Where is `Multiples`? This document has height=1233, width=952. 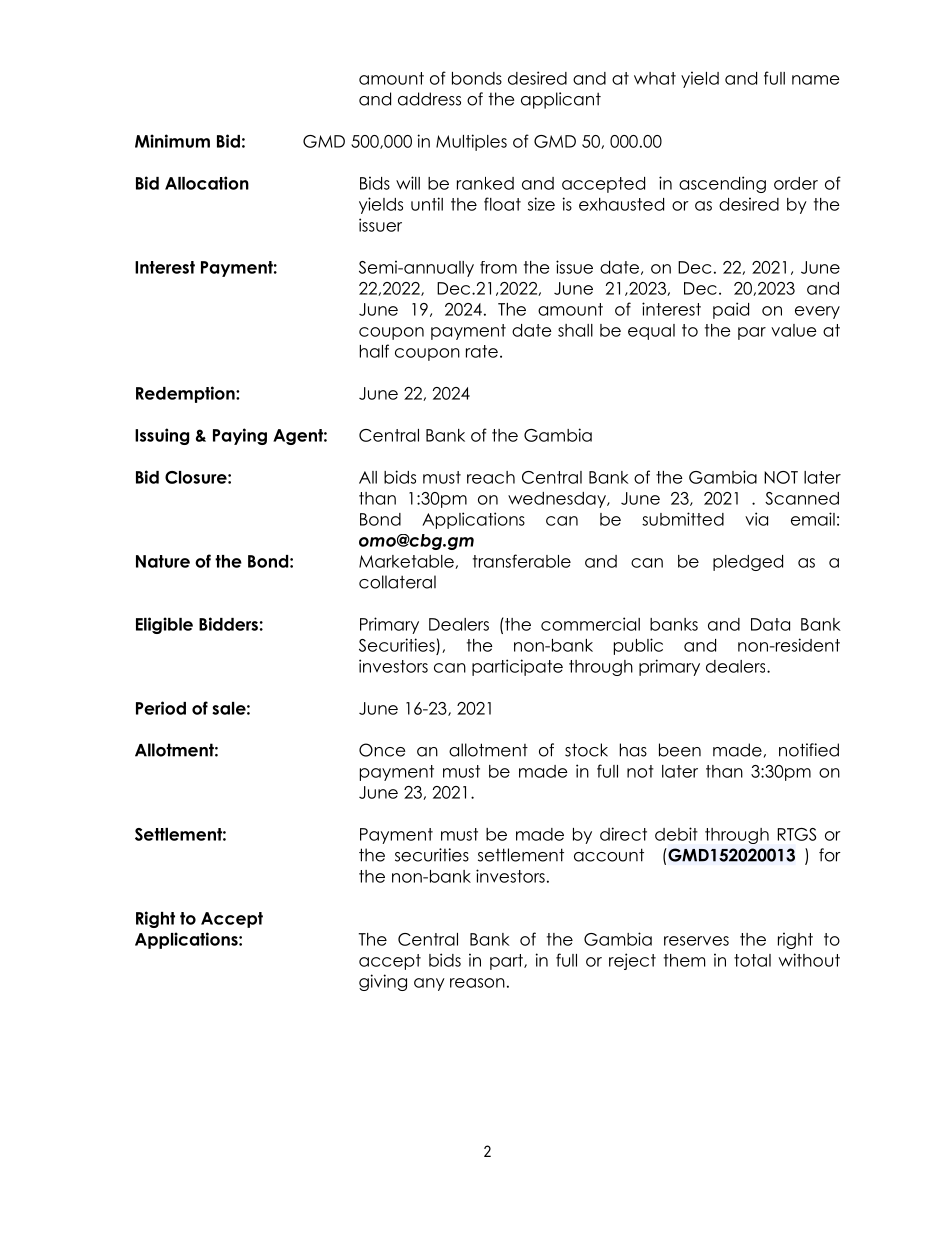 Multiples is located at coordinates (471, 142).
